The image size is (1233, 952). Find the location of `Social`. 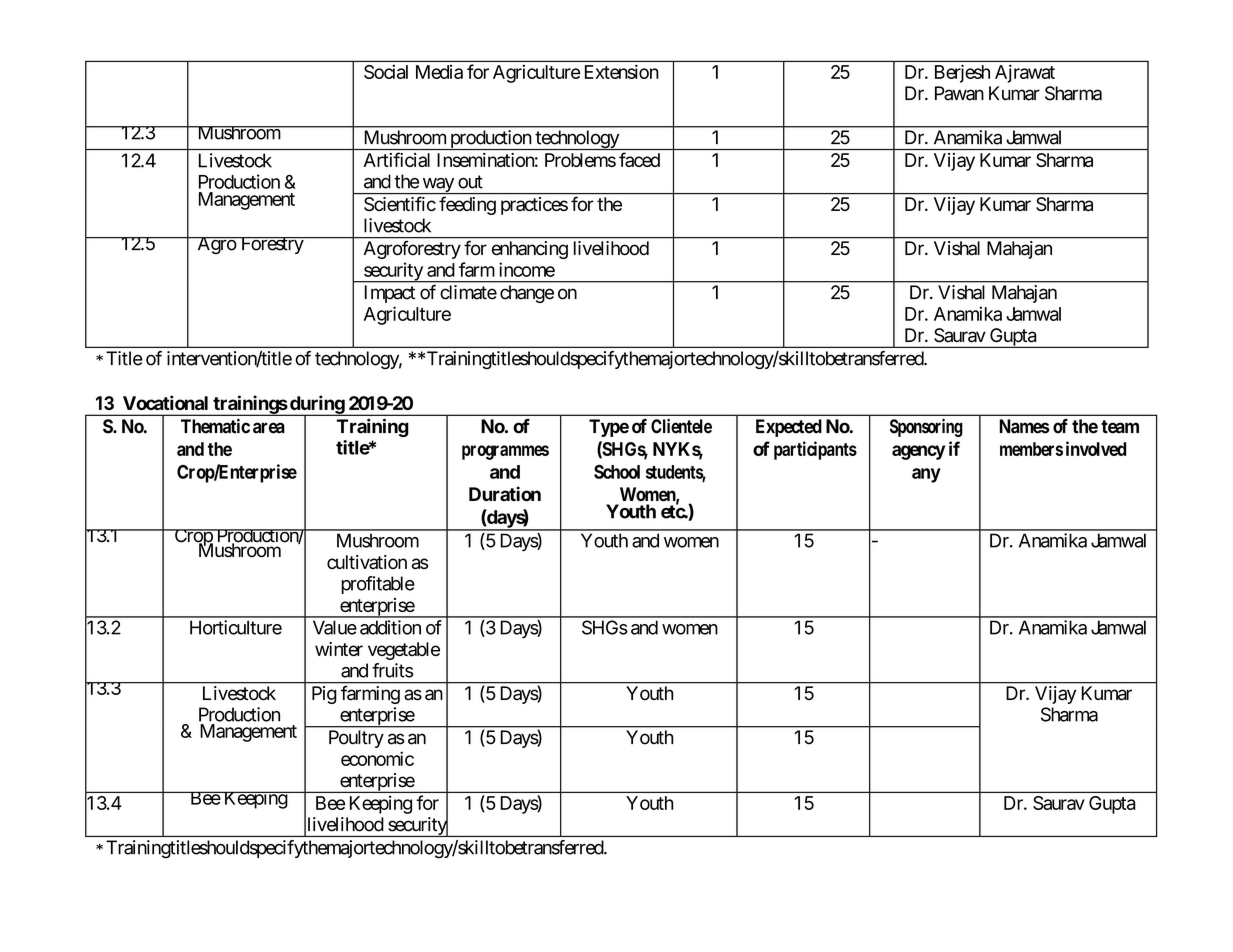

Social is located at coordinates (386, 71).
